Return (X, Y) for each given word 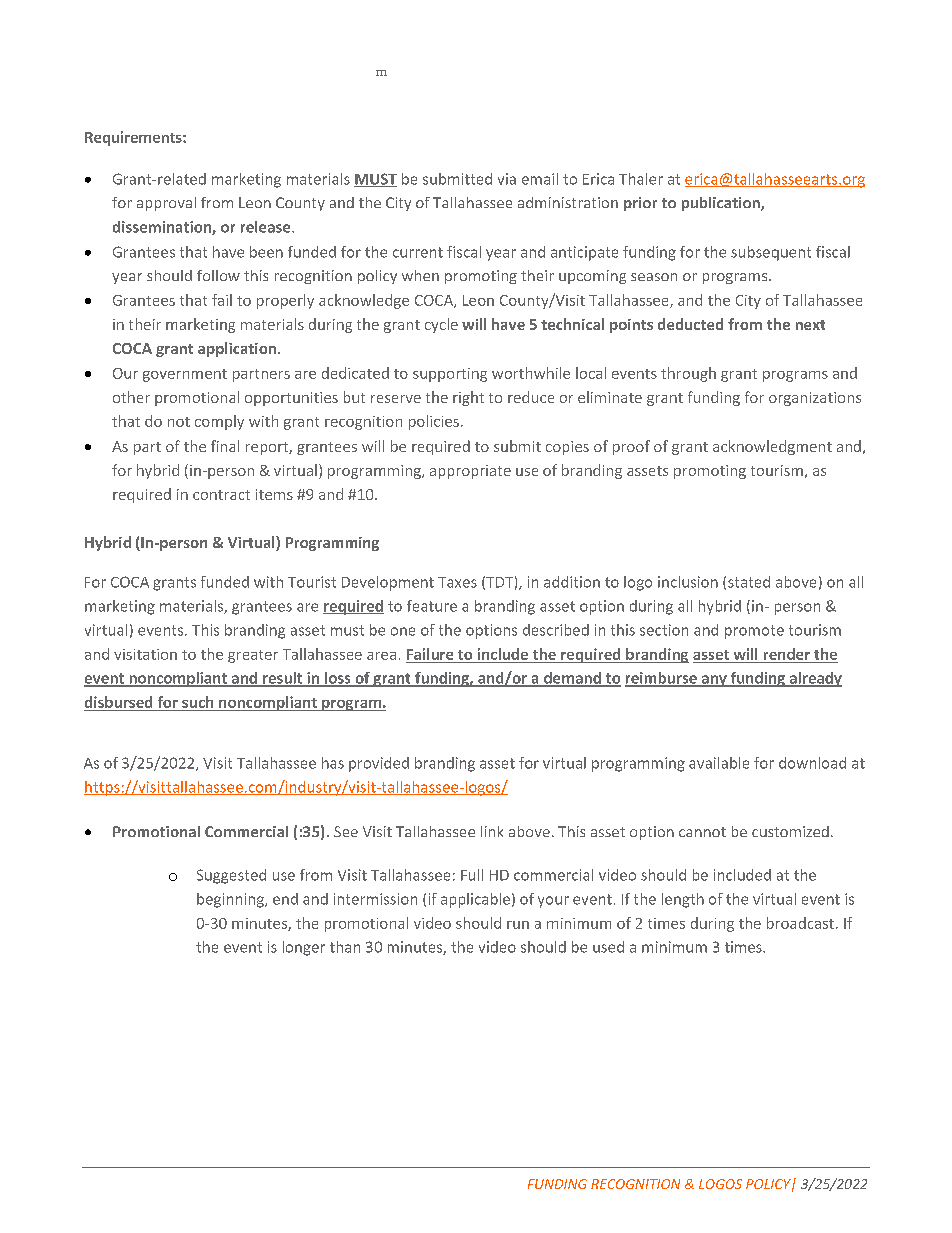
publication (722, 204)
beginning (231, 900)
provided (379, 764)
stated (749, 582)
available (719, 763)
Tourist (312, 582)
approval (166, 204)
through (688, 374)
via (507, 179)
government (185, 375)
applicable (475, 900)
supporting (450, 375)
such (197, 702)
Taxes (457, 582)
